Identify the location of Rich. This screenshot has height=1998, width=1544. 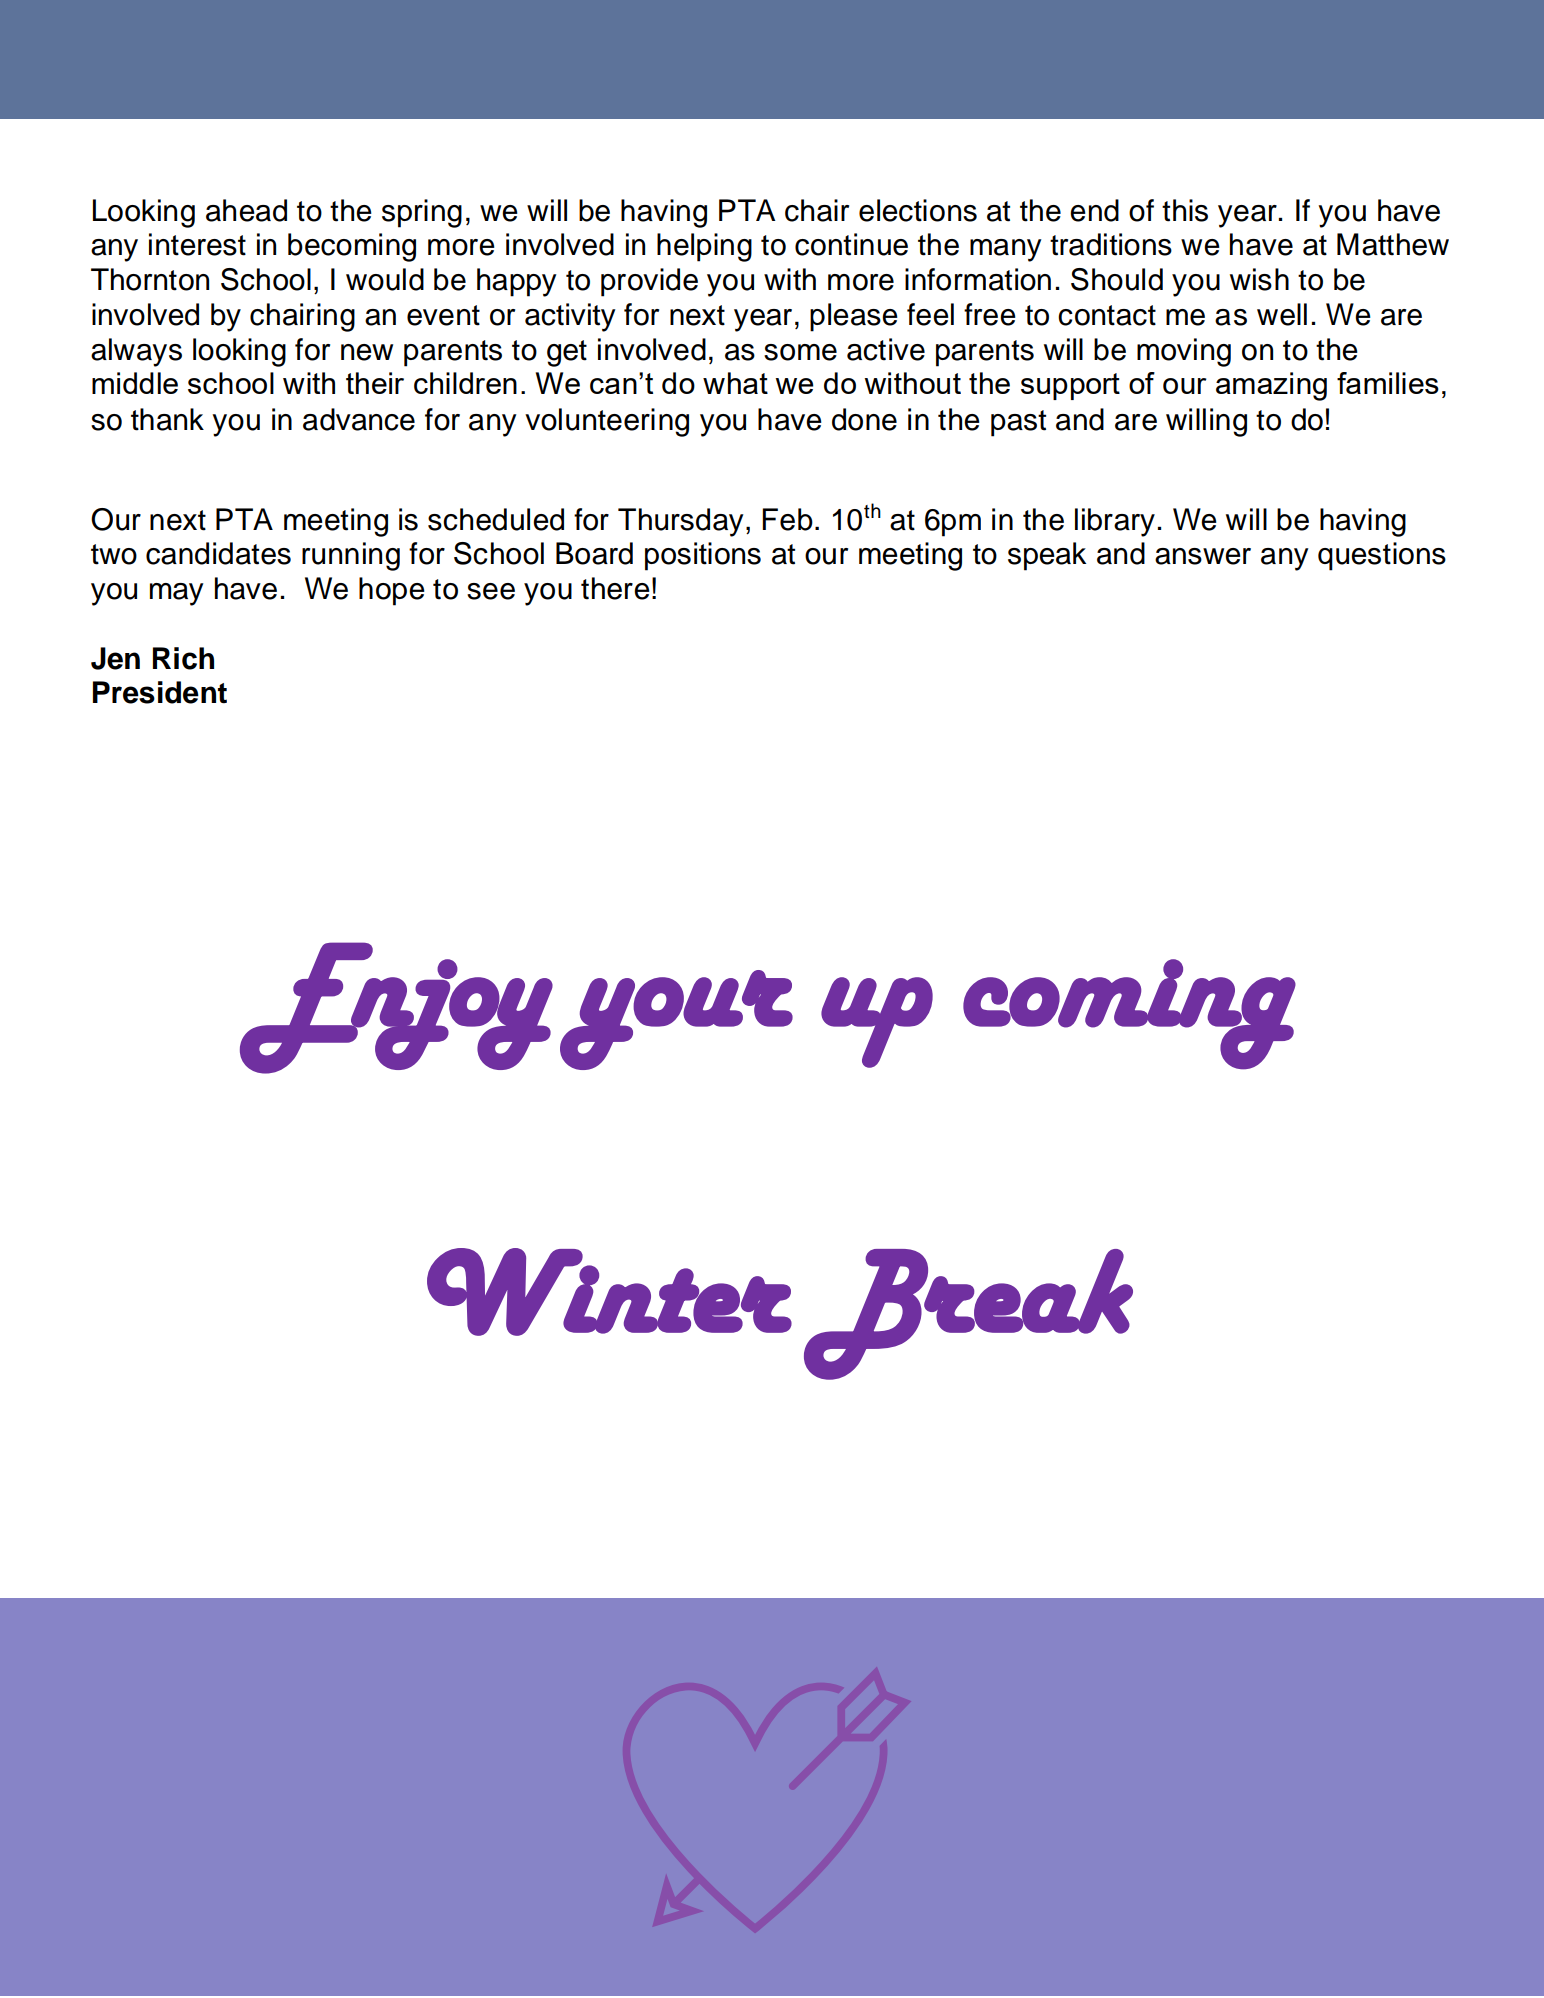
(183, 658).
